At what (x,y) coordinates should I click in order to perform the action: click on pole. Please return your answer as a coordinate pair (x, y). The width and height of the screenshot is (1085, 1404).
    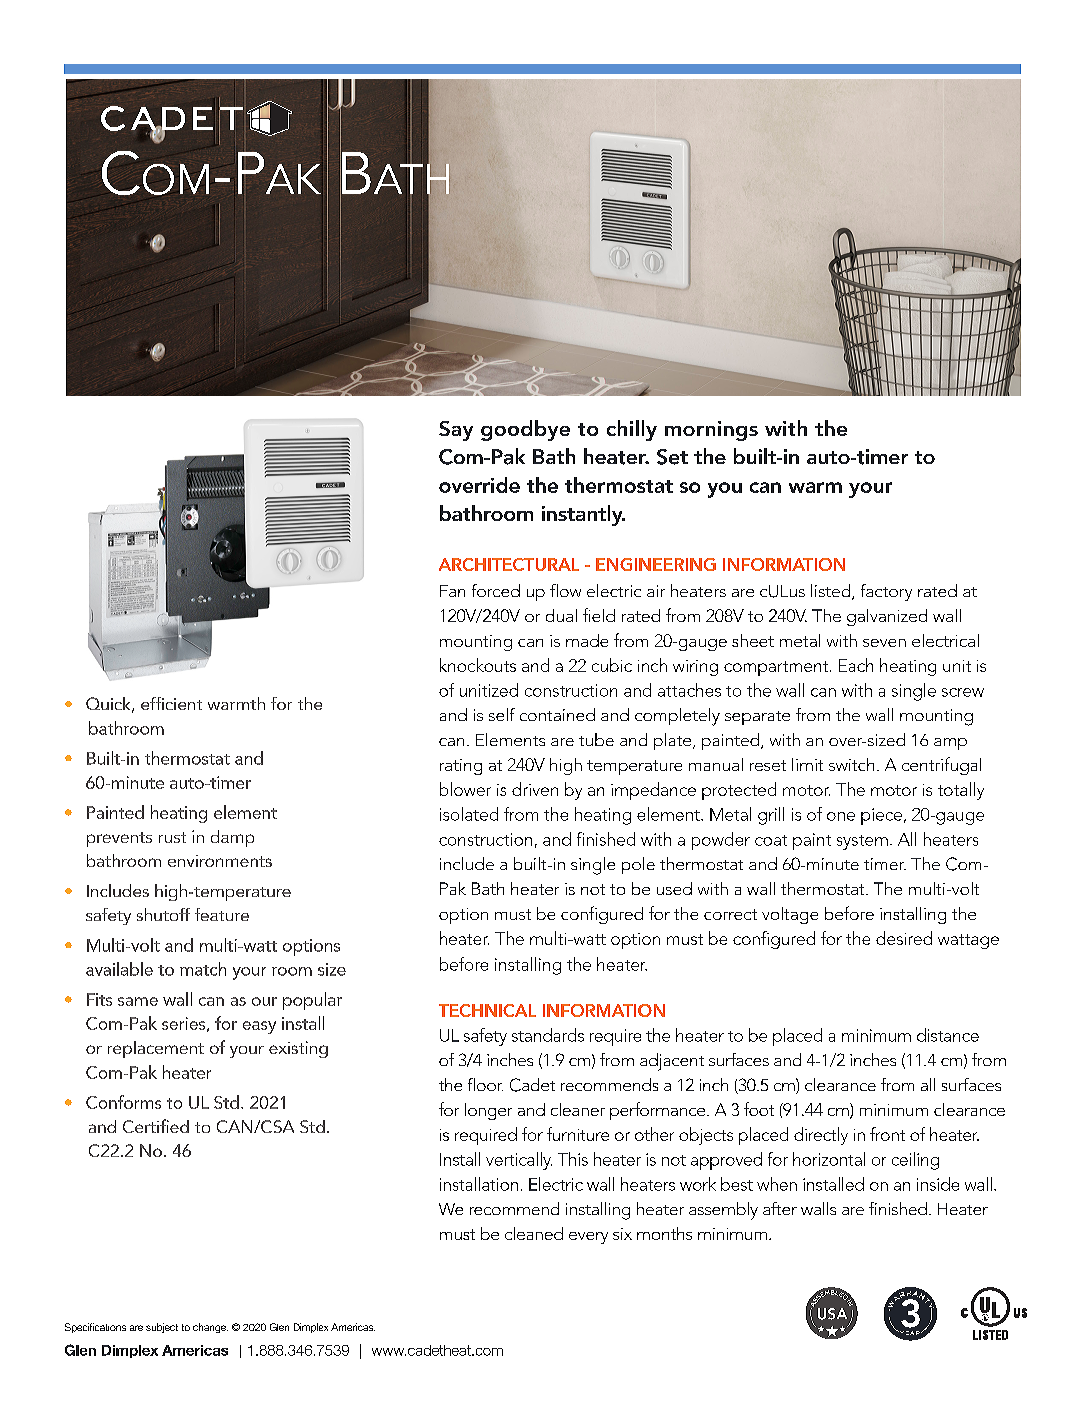
    Looking at the image, I should click on (638, 865).
